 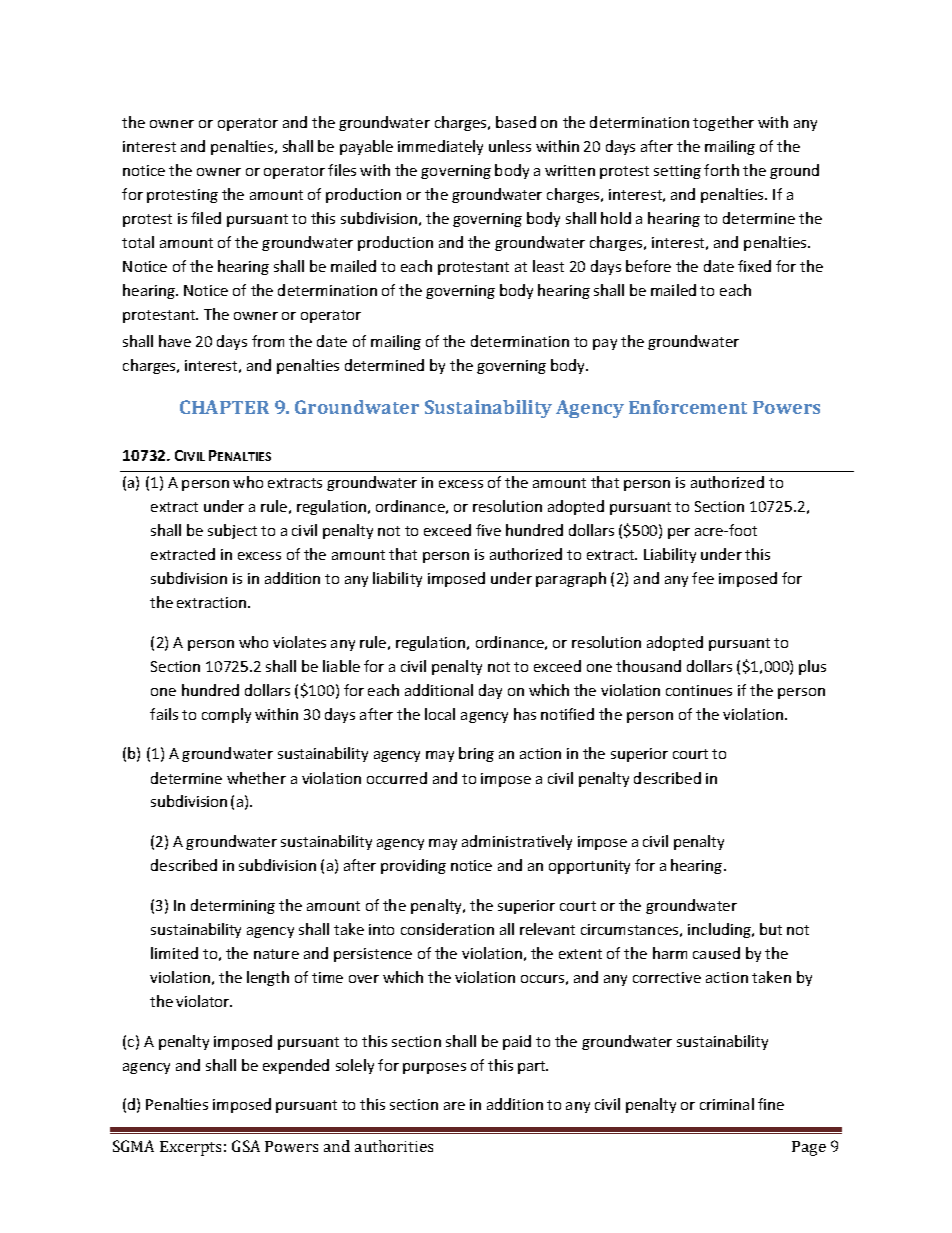 I want to click on violates, so click(x=299, y=642).
